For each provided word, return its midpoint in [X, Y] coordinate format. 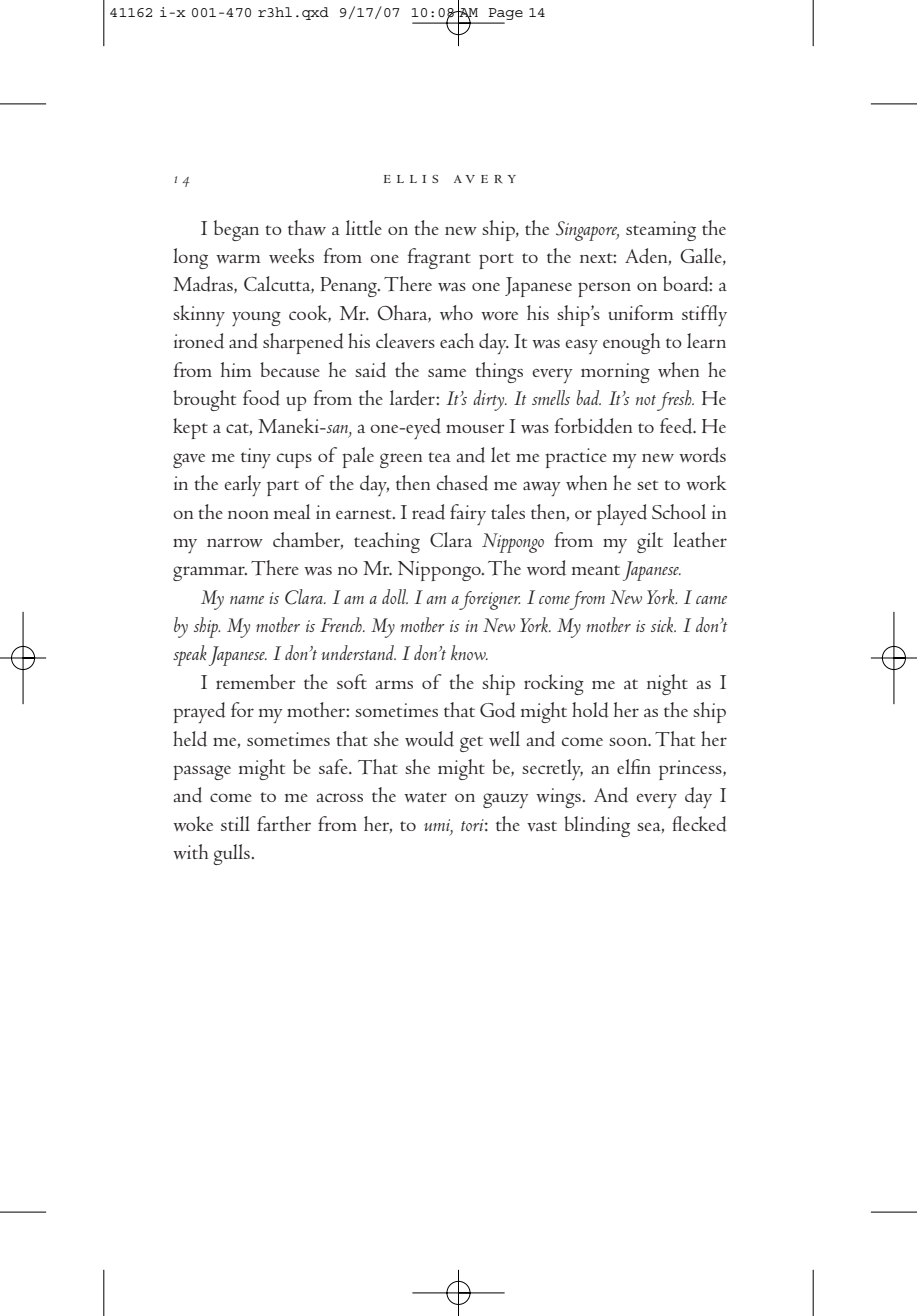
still [235, 823]
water [425, 797]
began [236, 230]
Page [505, 15]
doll [395, 596]
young [256, 318]
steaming [661, 231]
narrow [235, 542]
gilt [650, 542]
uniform [641, 312]
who [456, 312]
